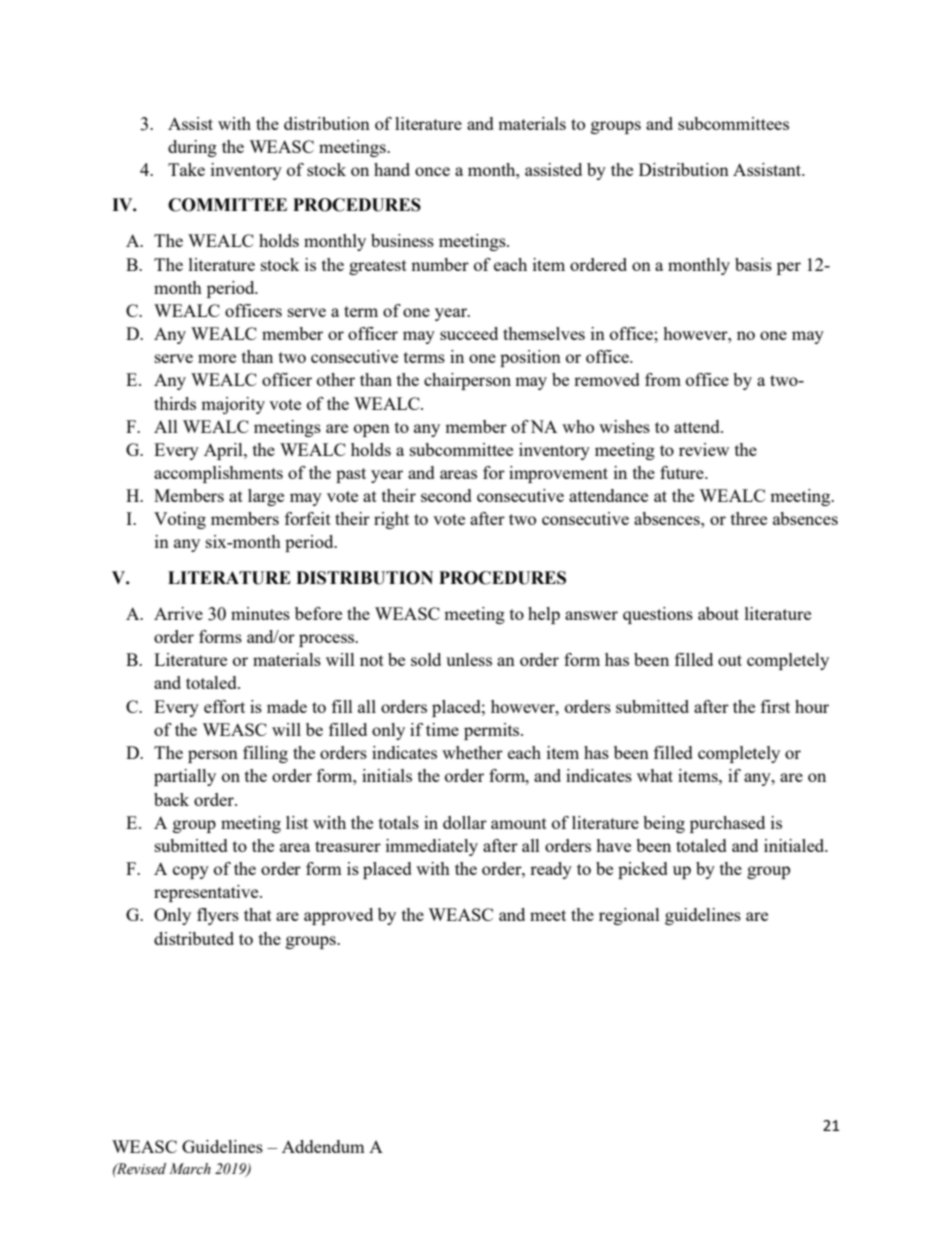  Describe the element at coordinates (432, 171) in the screenshot. I see `once` at that location.
